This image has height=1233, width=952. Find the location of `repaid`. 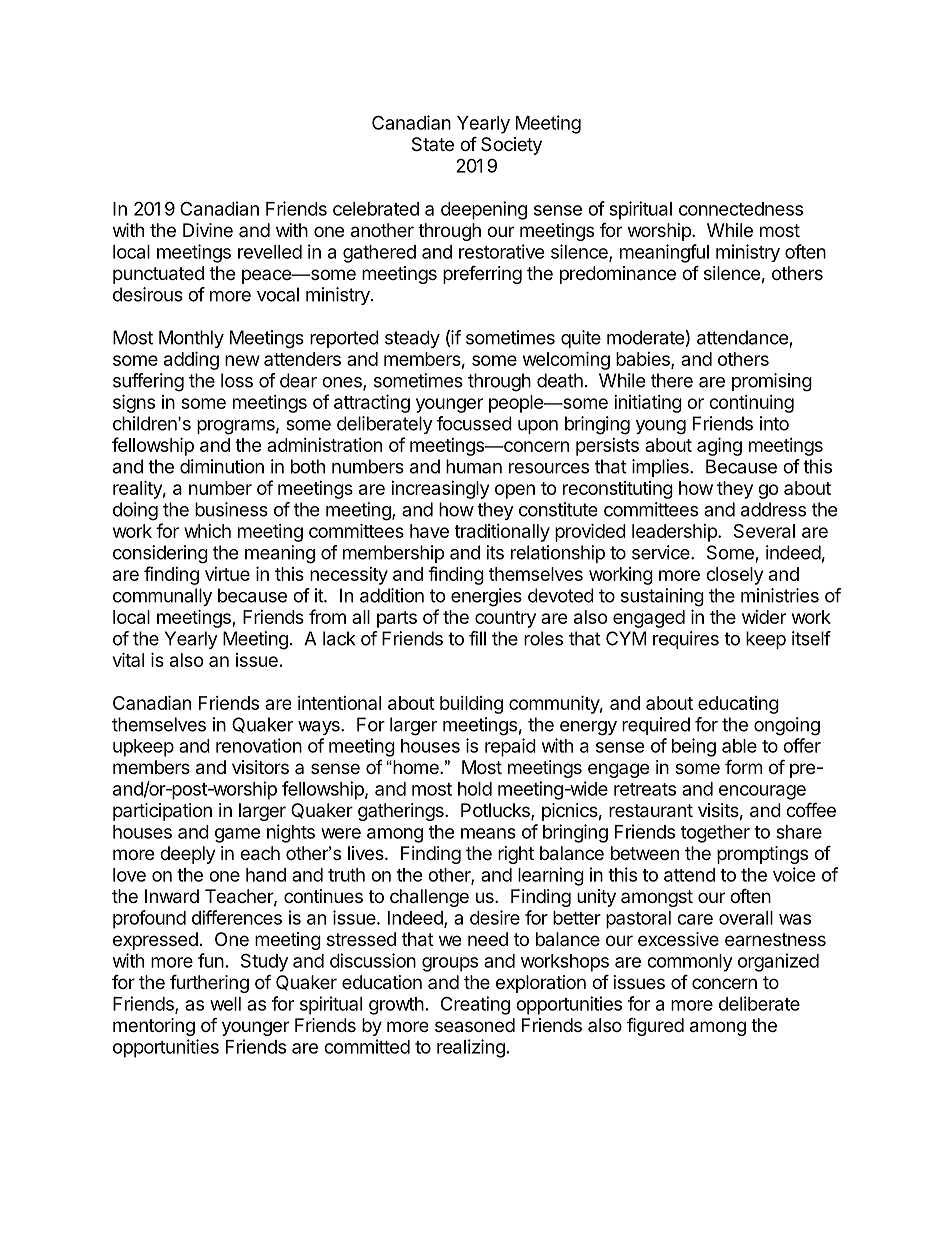

repaid is located at coordinates (510, 747).
